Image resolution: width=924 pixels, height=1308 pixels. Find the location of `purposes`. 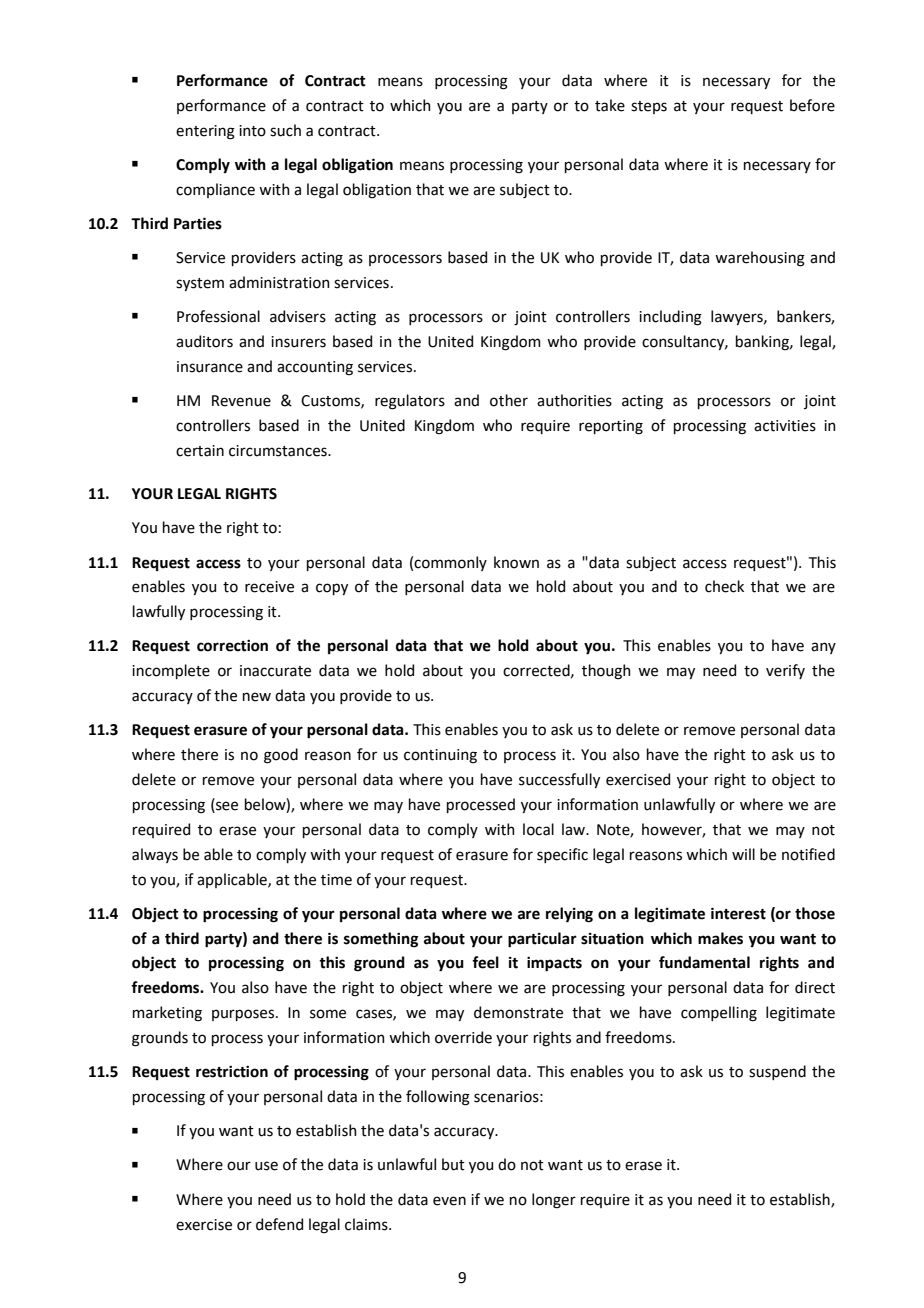

purposes is located at coordinates (244, 1015).
